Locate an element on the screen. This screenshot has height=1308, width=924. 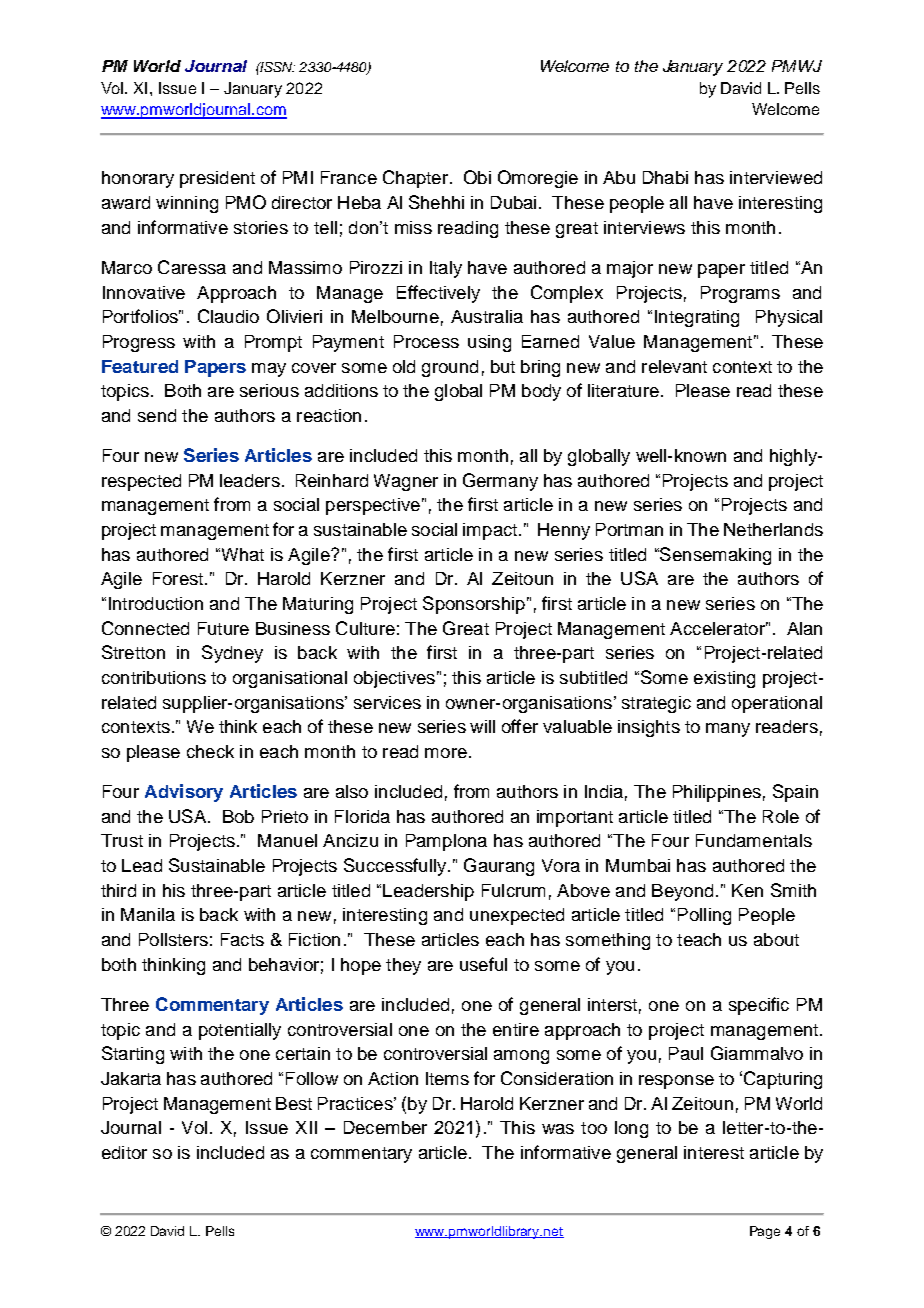
XII is located at coordinates (306, 1127).
